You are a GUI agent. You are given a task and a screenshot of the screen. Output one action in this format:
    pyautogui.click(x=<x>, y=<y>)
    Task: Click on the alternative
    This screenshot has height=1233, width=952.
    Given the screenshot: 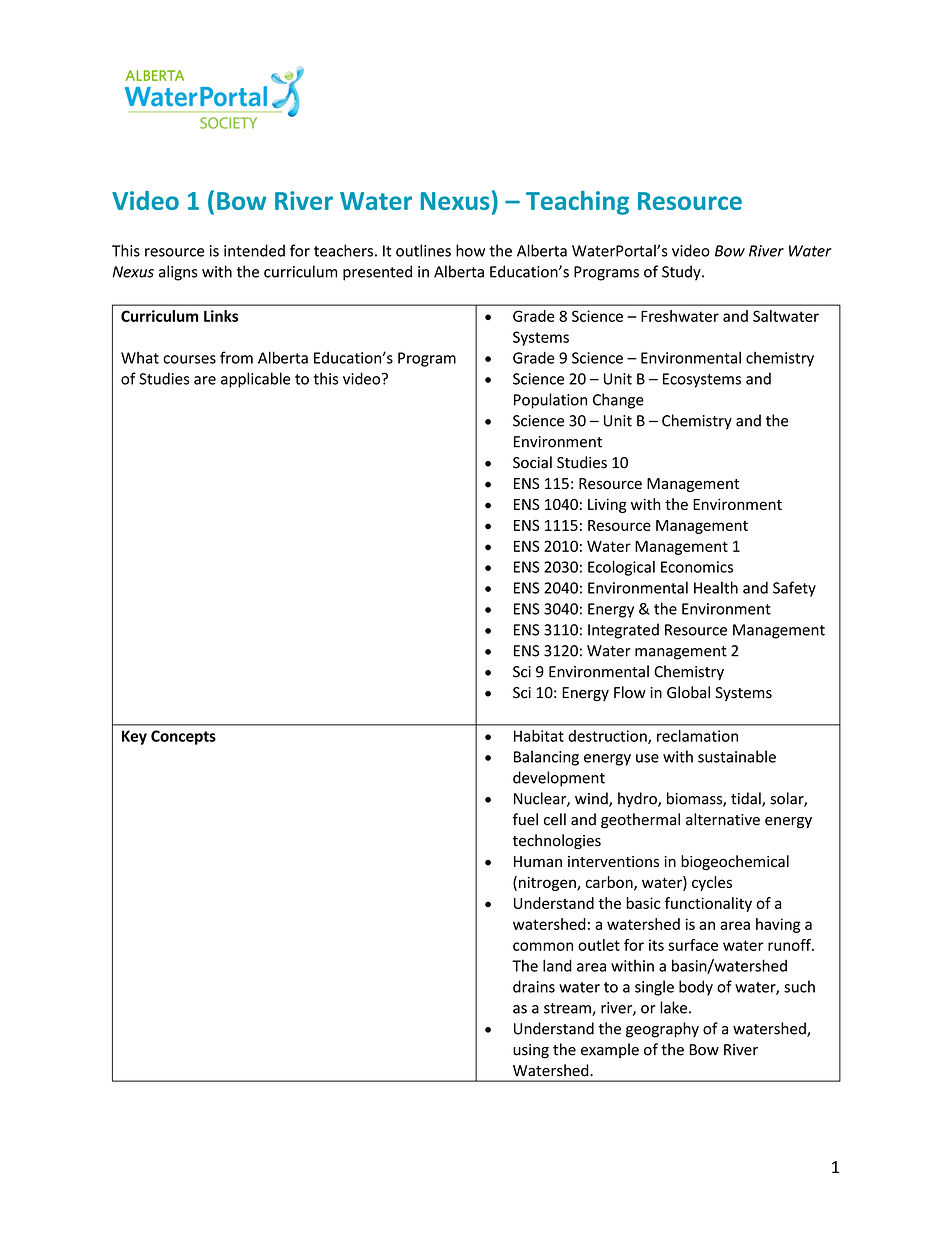 What is the action you would take?
    pyautogui.click(x=723, y=819)
